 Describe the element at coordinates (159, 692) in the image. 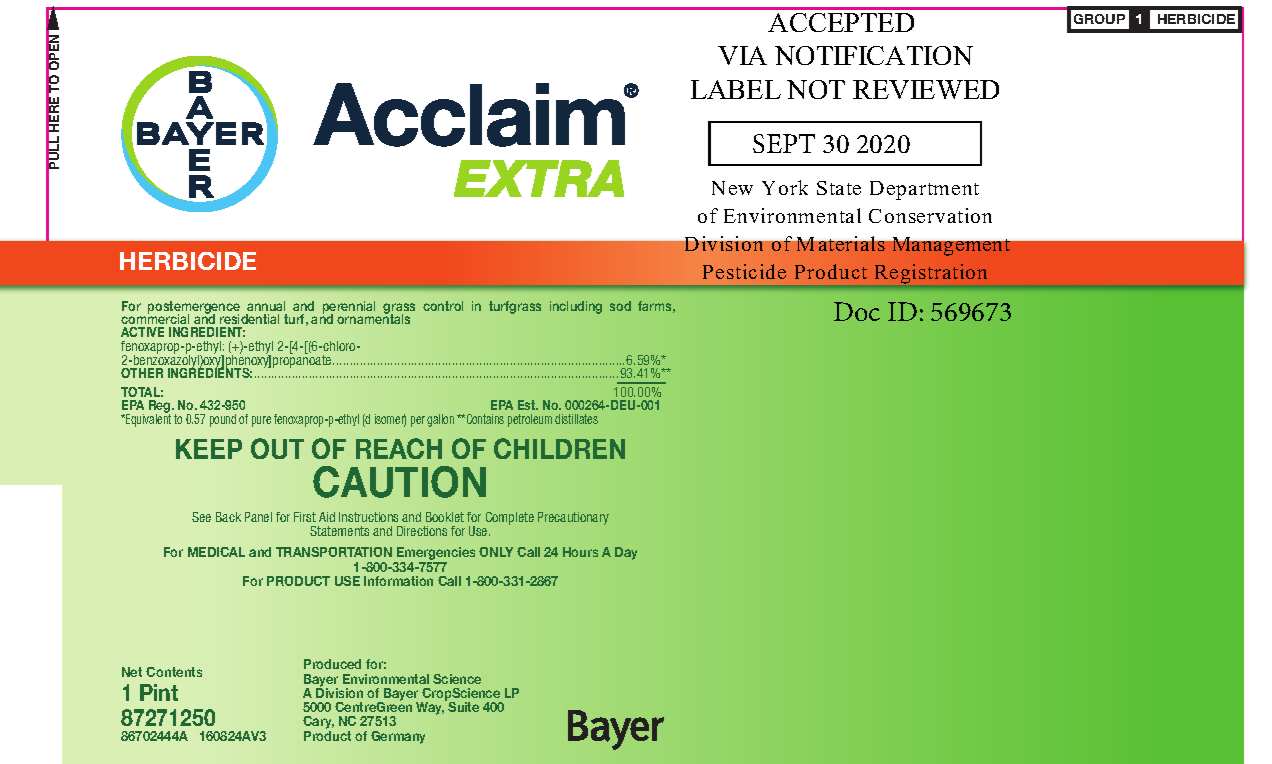

I see `Pint` at that location.
